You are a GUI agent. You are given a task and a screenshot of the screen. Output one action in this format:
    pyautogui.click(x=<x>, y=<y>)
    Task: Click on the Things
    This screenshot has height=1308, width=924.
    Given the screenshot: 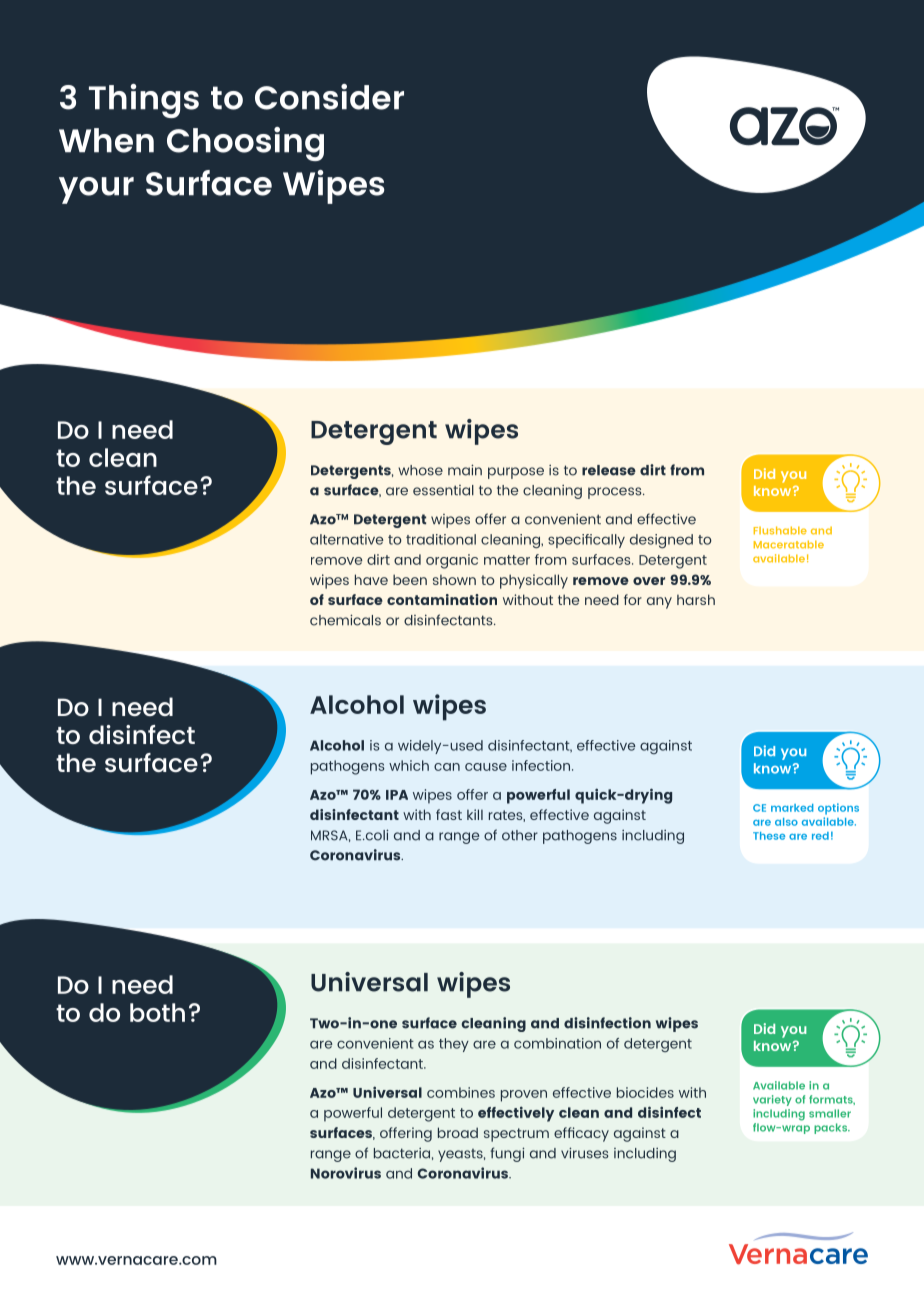 What is the action you would take?
    pyautogui.click(x=144, y=101)
